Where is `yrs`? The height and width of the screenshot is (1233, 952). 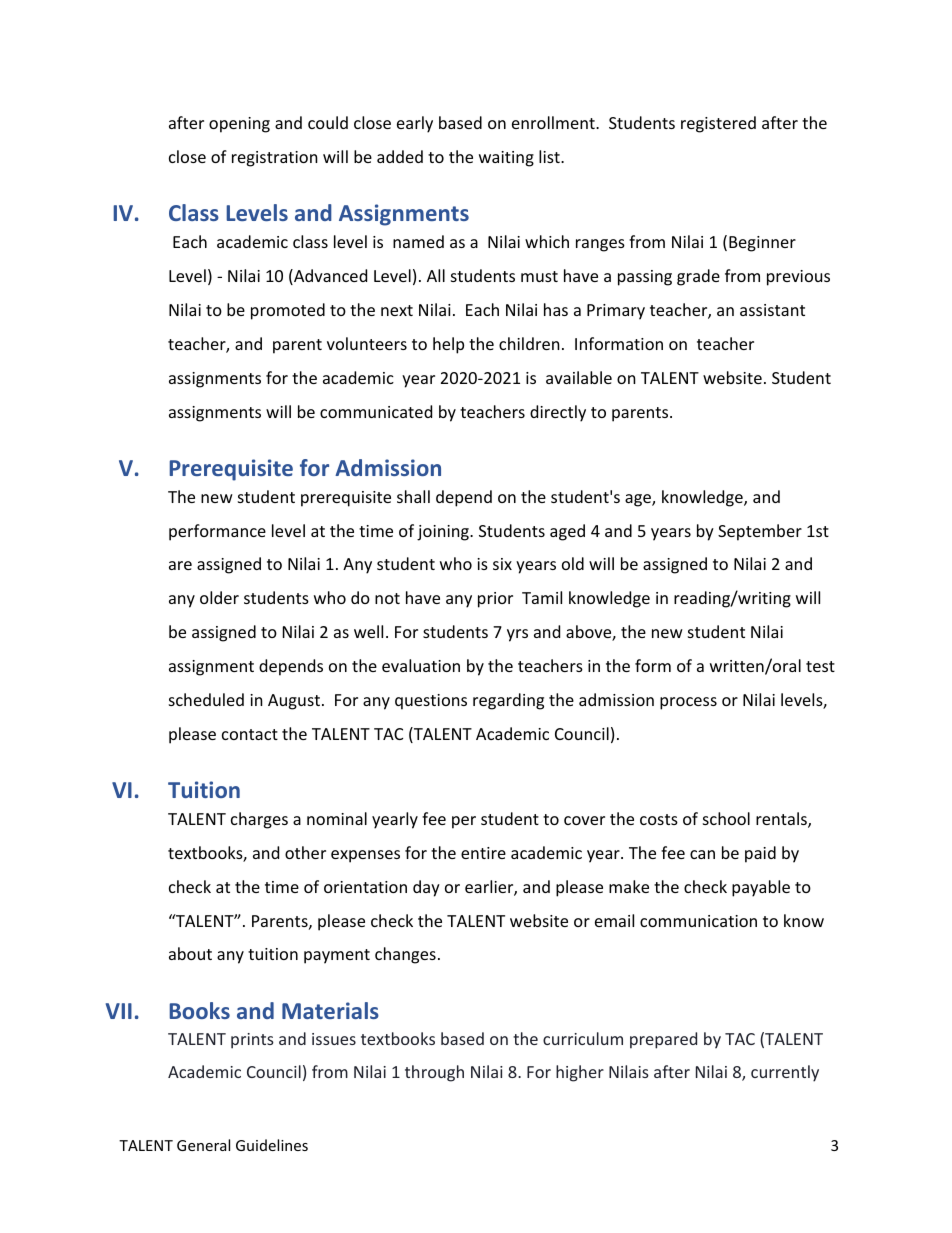 yrs is located at coordinates (517, 635).
